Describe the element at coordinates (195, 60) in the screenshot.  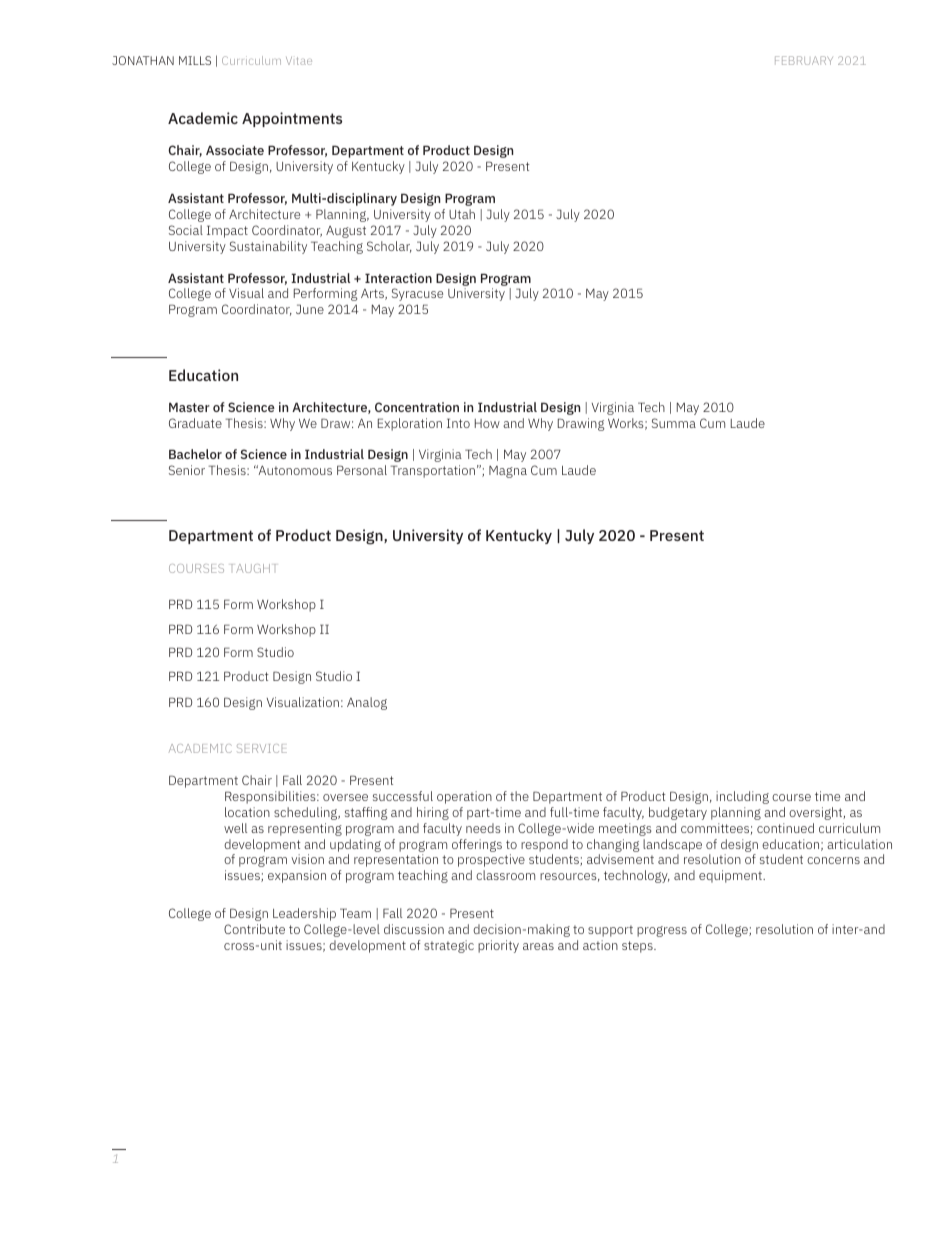
I see `MILLS` at that location.
